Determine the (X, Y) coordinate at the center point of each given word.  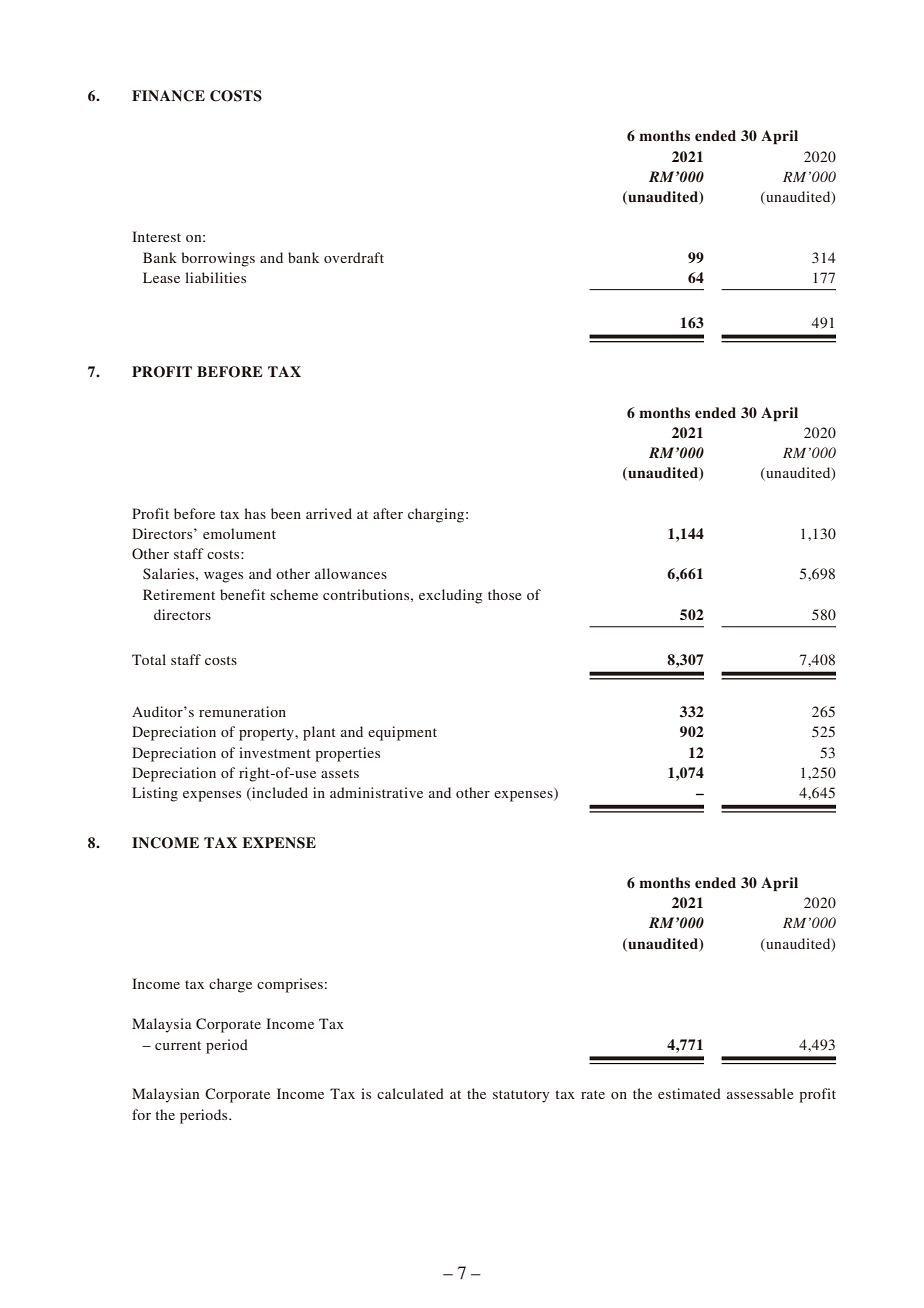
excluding (451, 596)
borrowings (218, 259)
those (505, 594)
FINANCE (168, 96)
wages (223, 577)
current (178, 1045)
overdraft (354, 257)
